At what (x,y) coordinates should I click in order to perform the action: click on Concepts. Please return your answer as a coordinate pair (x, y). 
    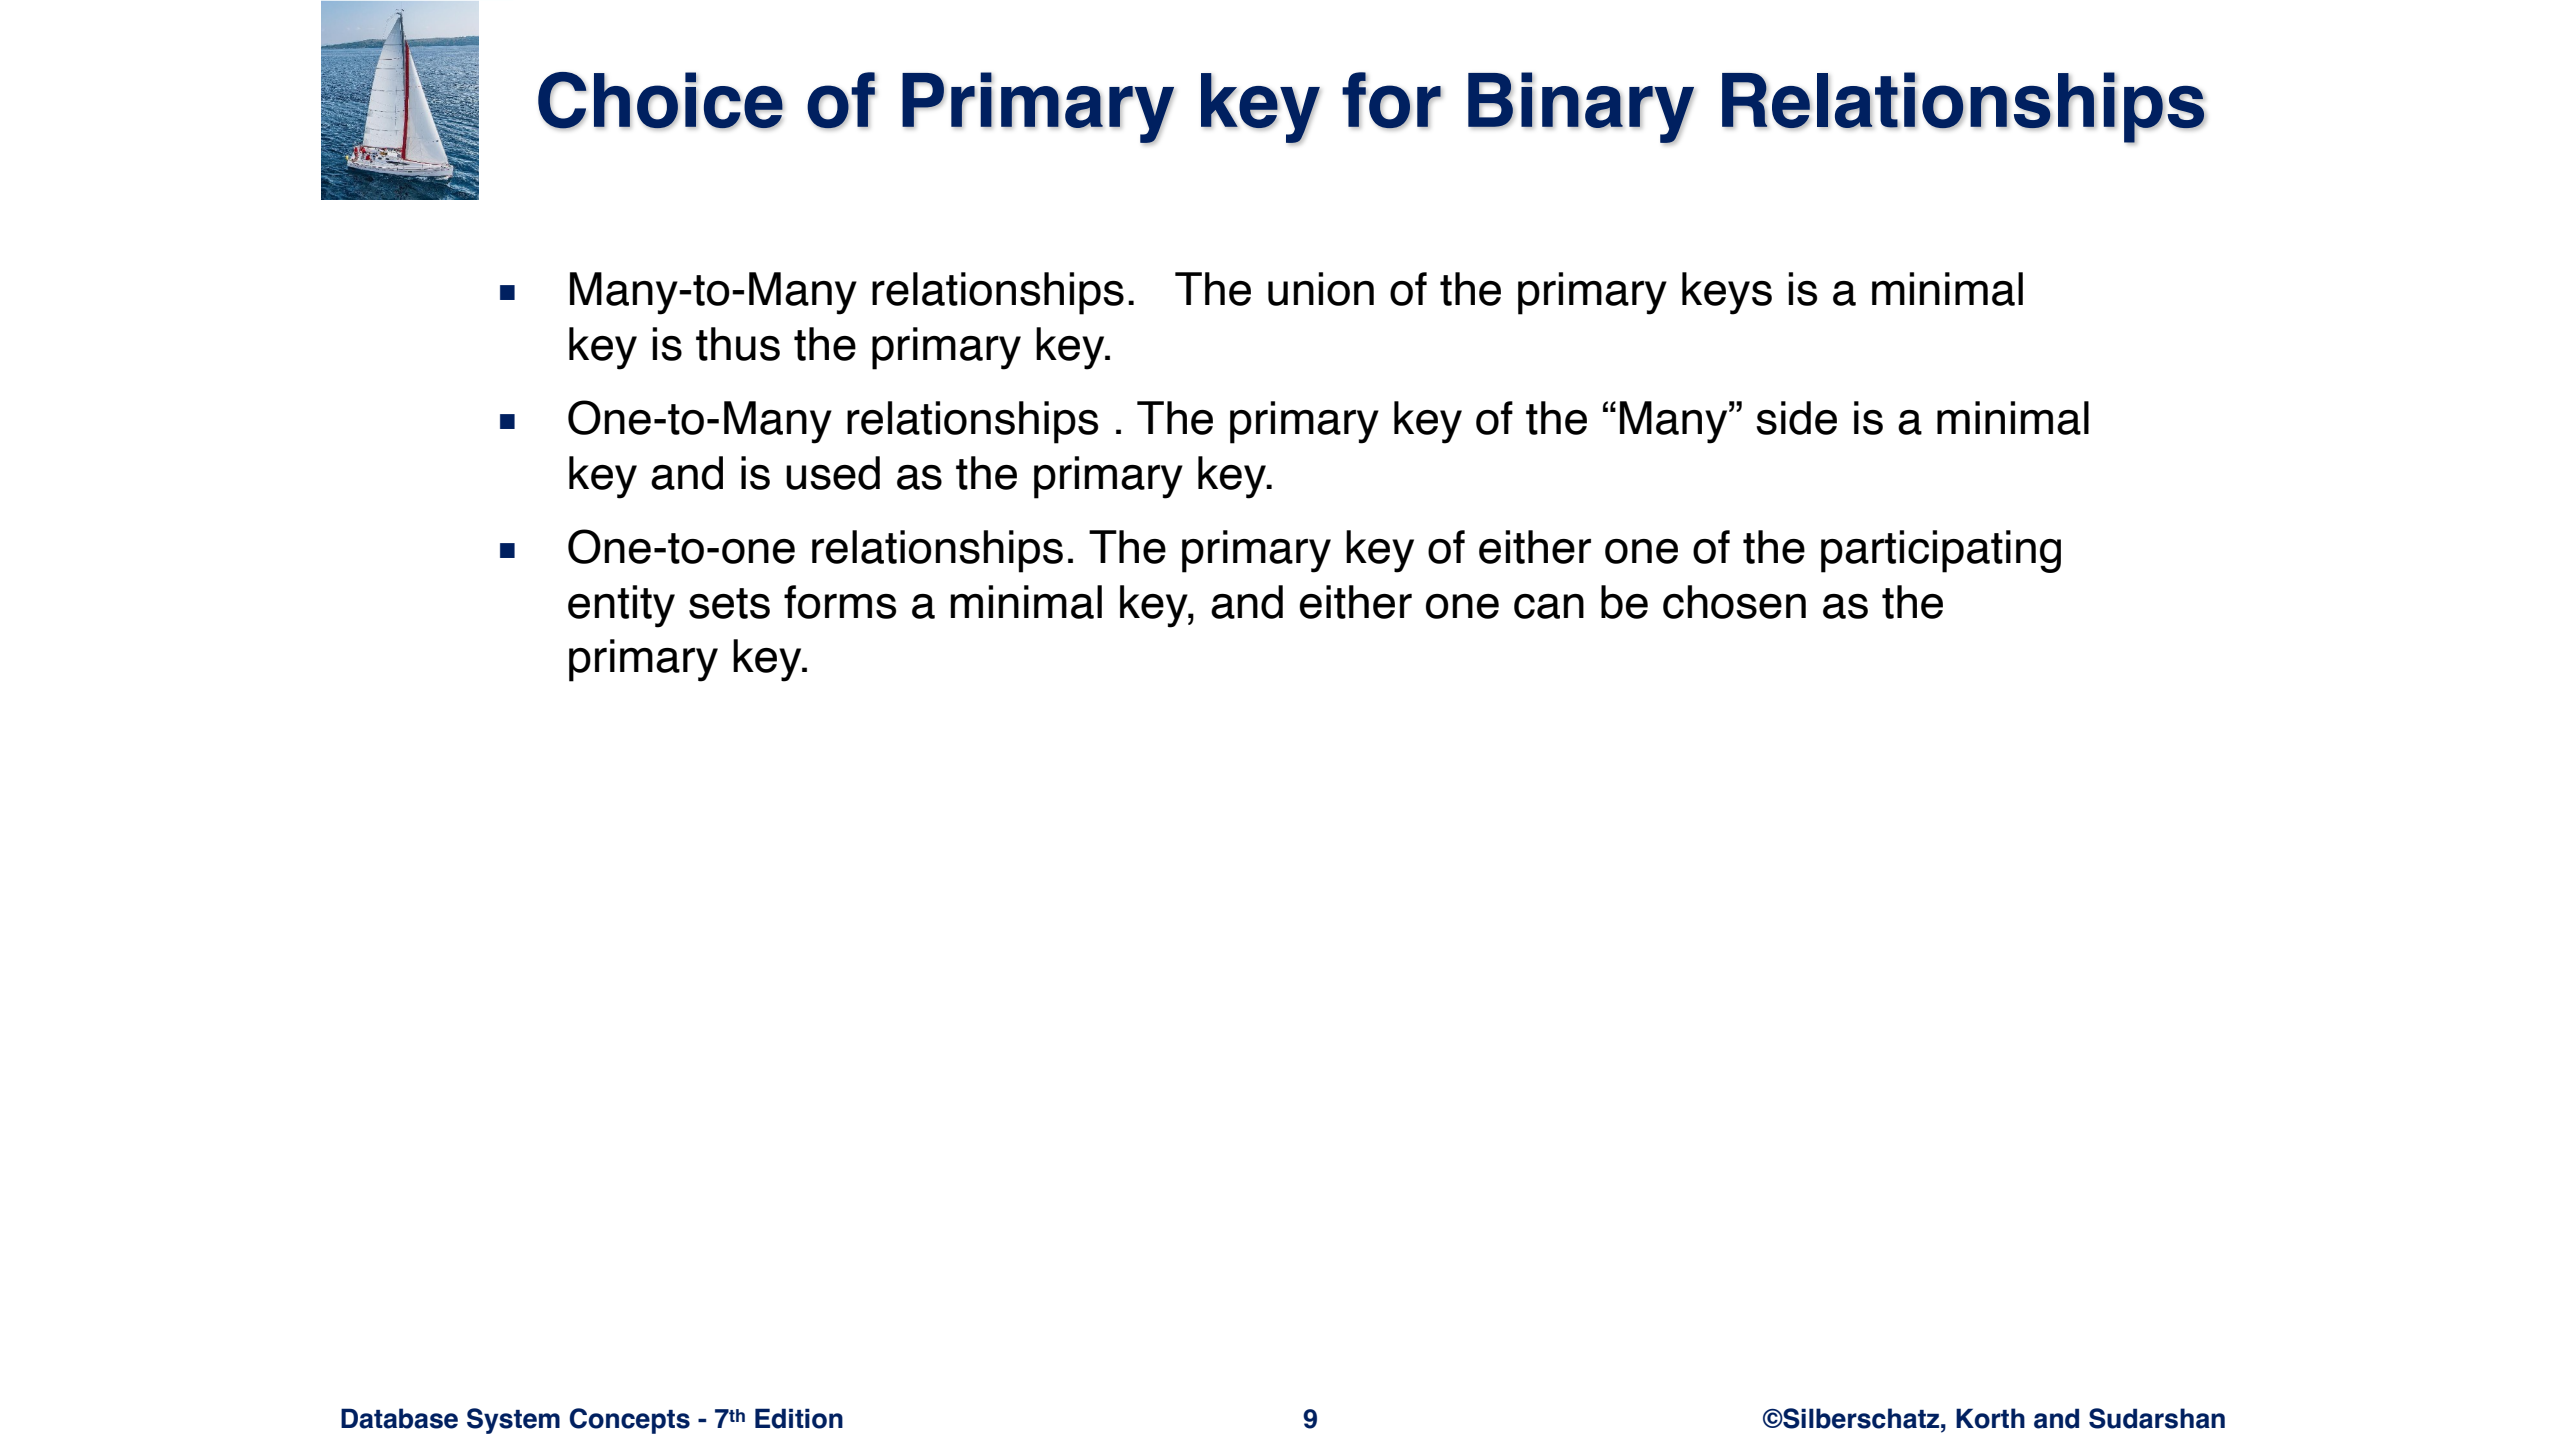
    Looking at the image, I should click on (629, 1421).
